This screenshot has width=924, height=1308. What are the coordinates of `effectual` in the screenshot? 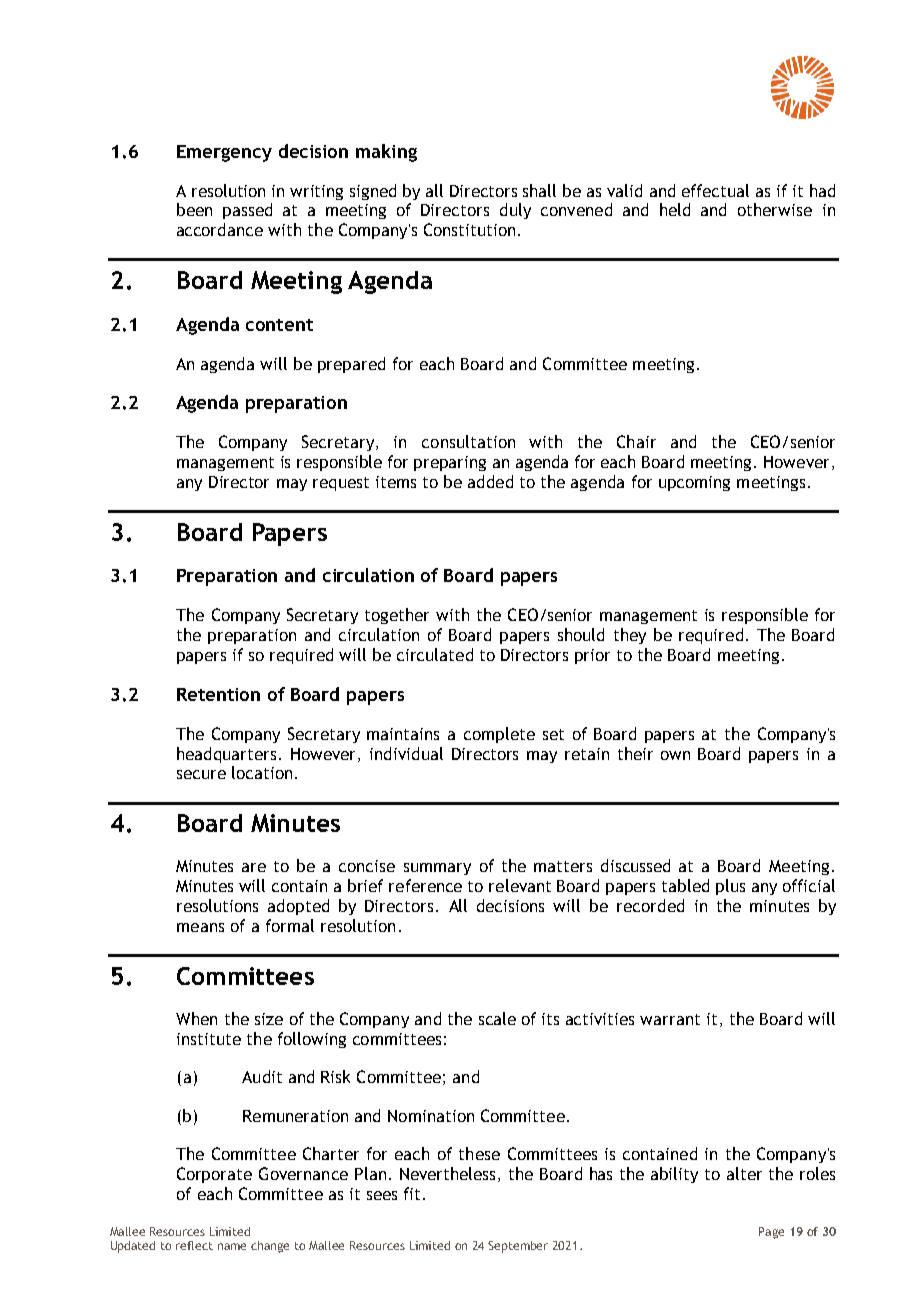 It's located at (715, 190).
